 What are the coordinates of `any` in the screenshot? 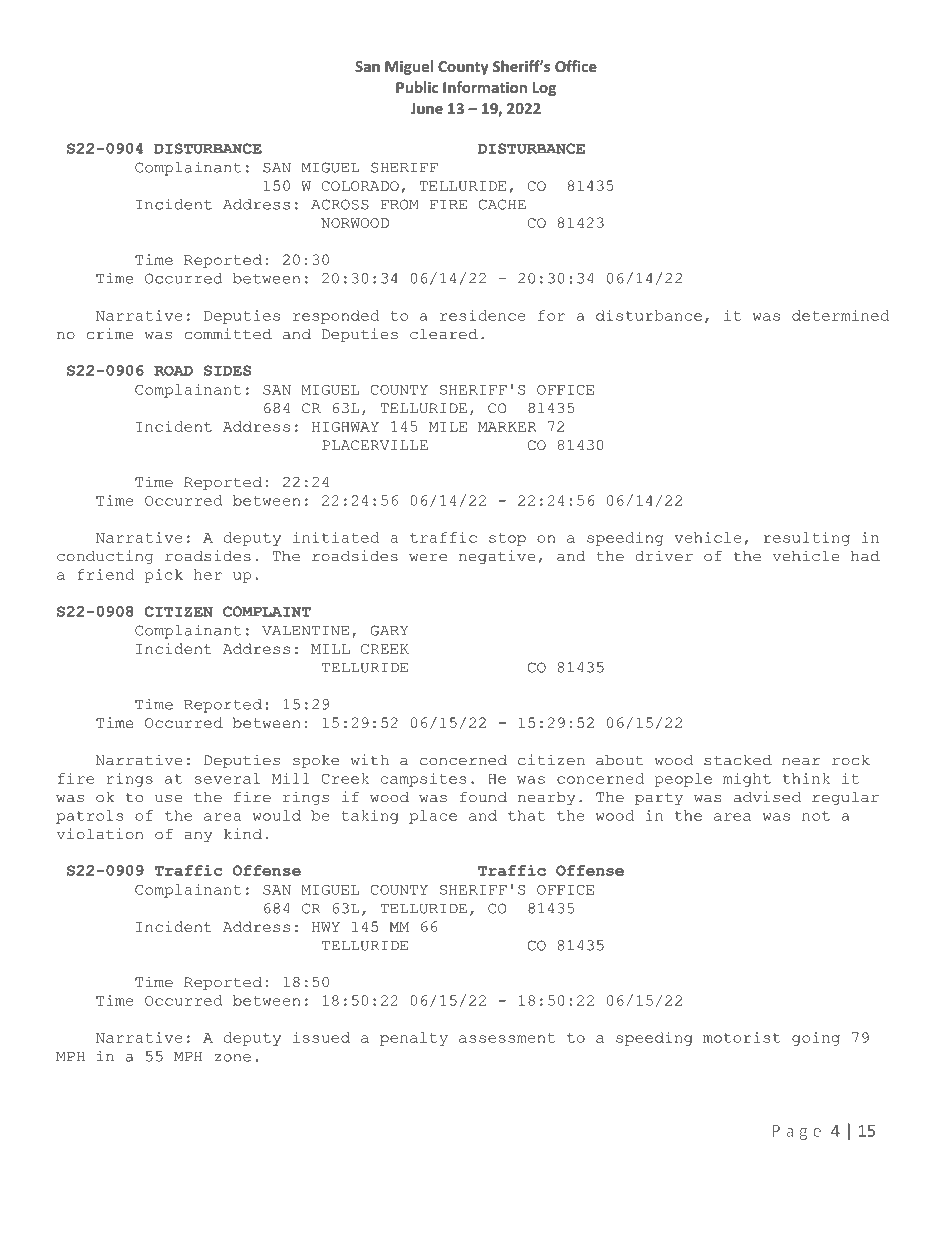 It's located at (198, 837).
